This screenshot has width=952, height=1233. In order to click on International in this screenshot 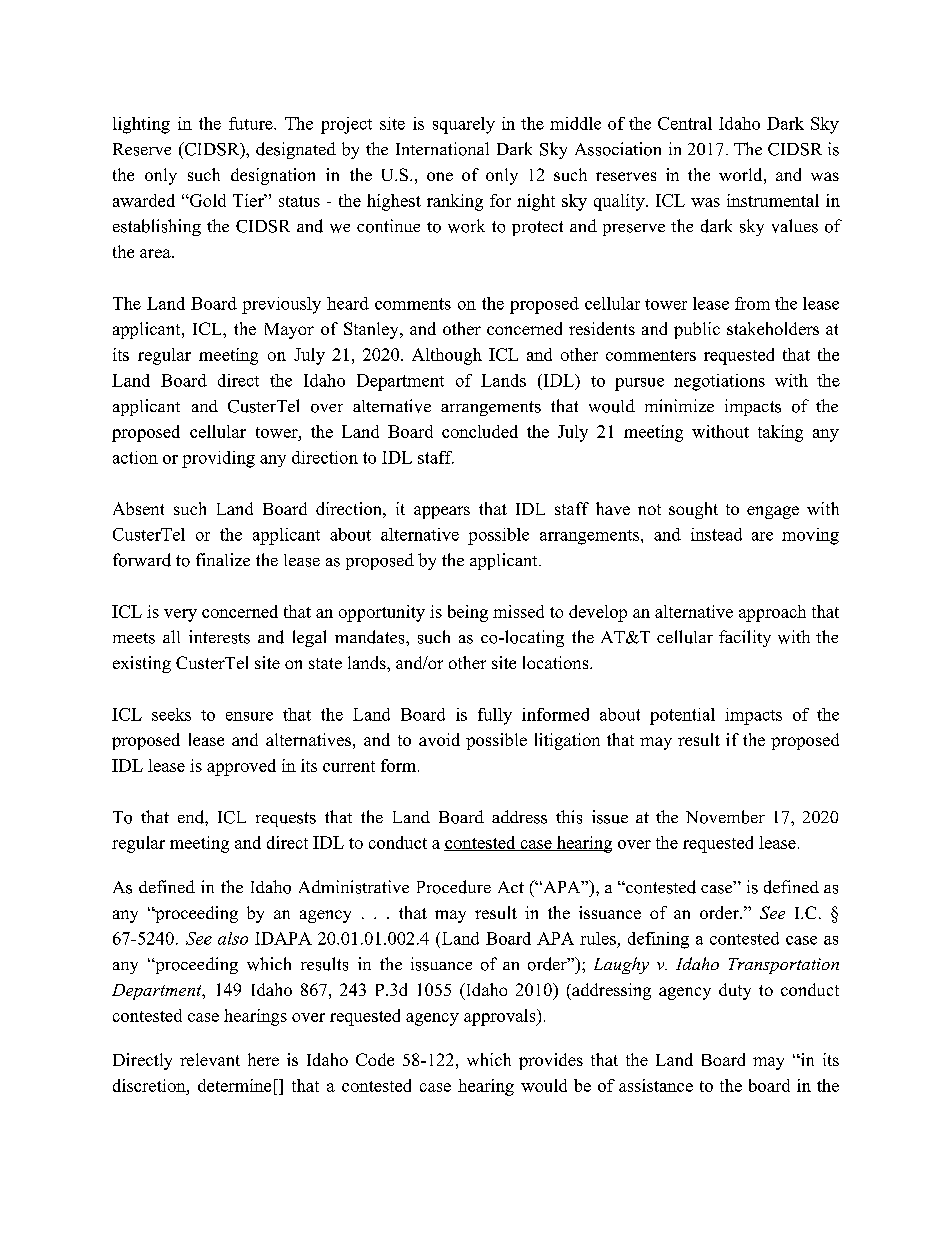, I will do `click(442, 149)`.
